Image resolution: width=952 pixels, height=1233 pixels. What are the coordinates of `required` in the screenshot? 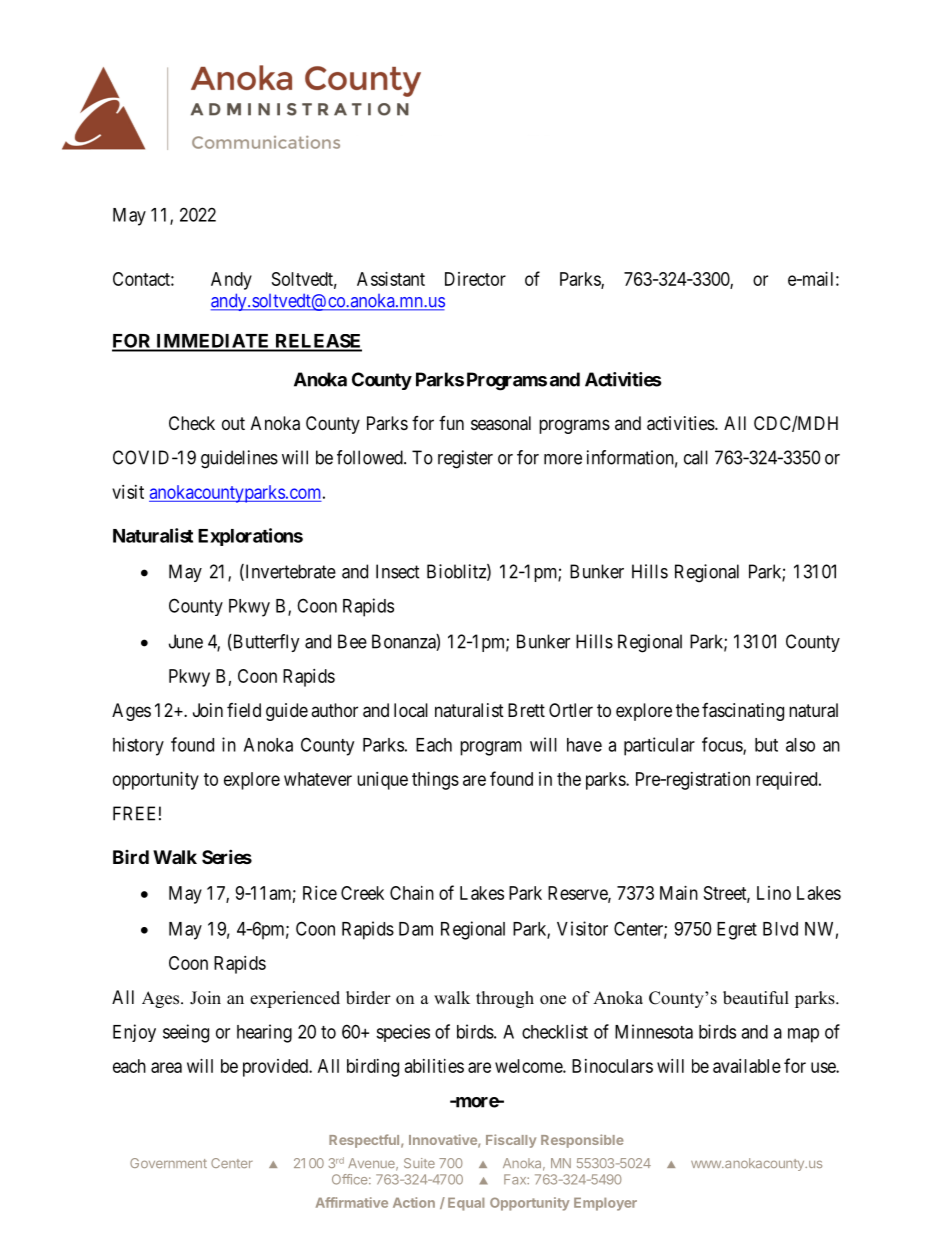 It's located at (788, 781).
